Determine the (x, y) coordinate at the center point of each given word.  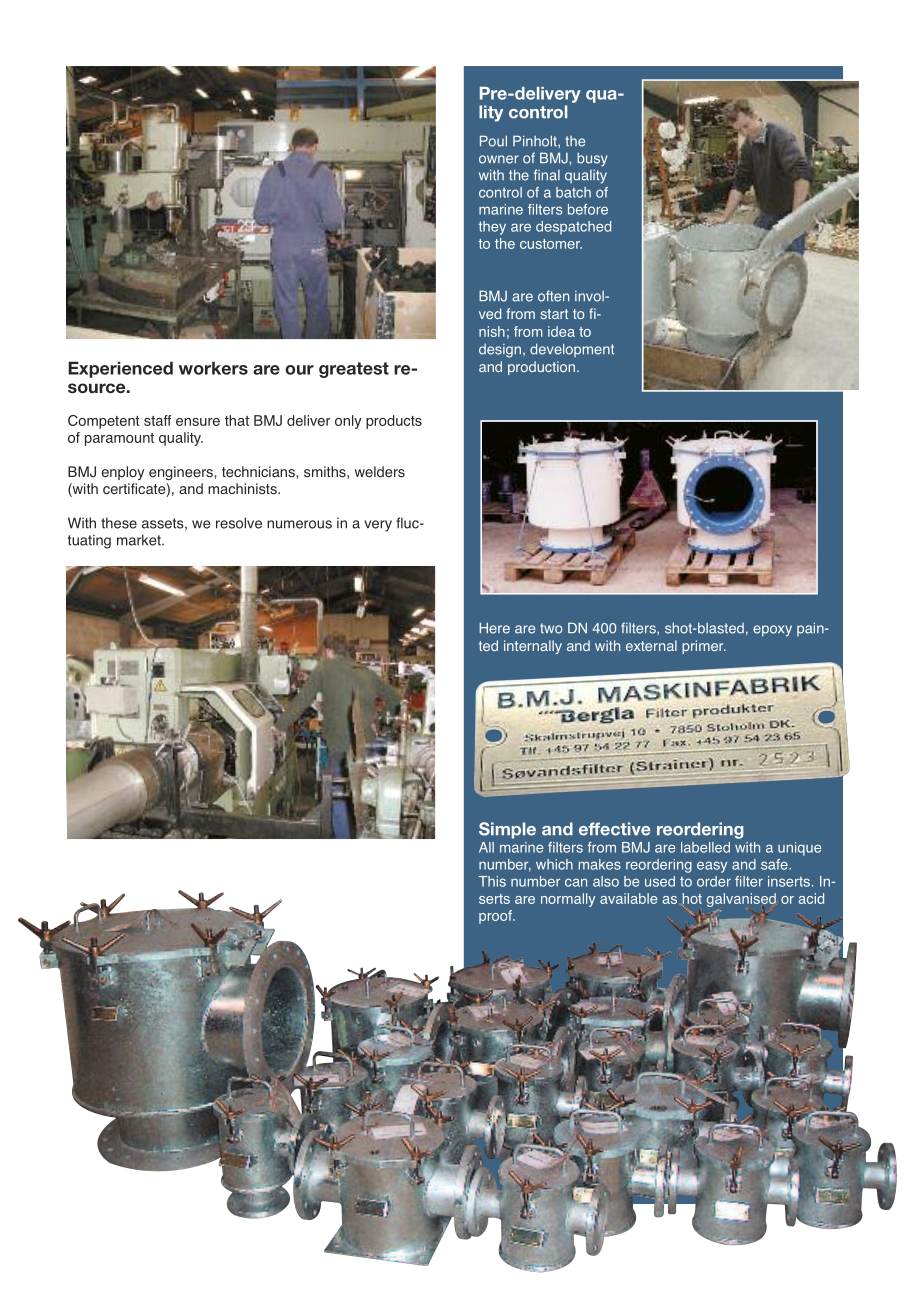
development (572, 350)
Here (494, 628)
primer (704, 647)
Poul (493, 141)
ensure (198, 422)
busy (592, 159)
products (394, 422)
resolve (239, 523)
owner (499, 159)
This (492, 881)
